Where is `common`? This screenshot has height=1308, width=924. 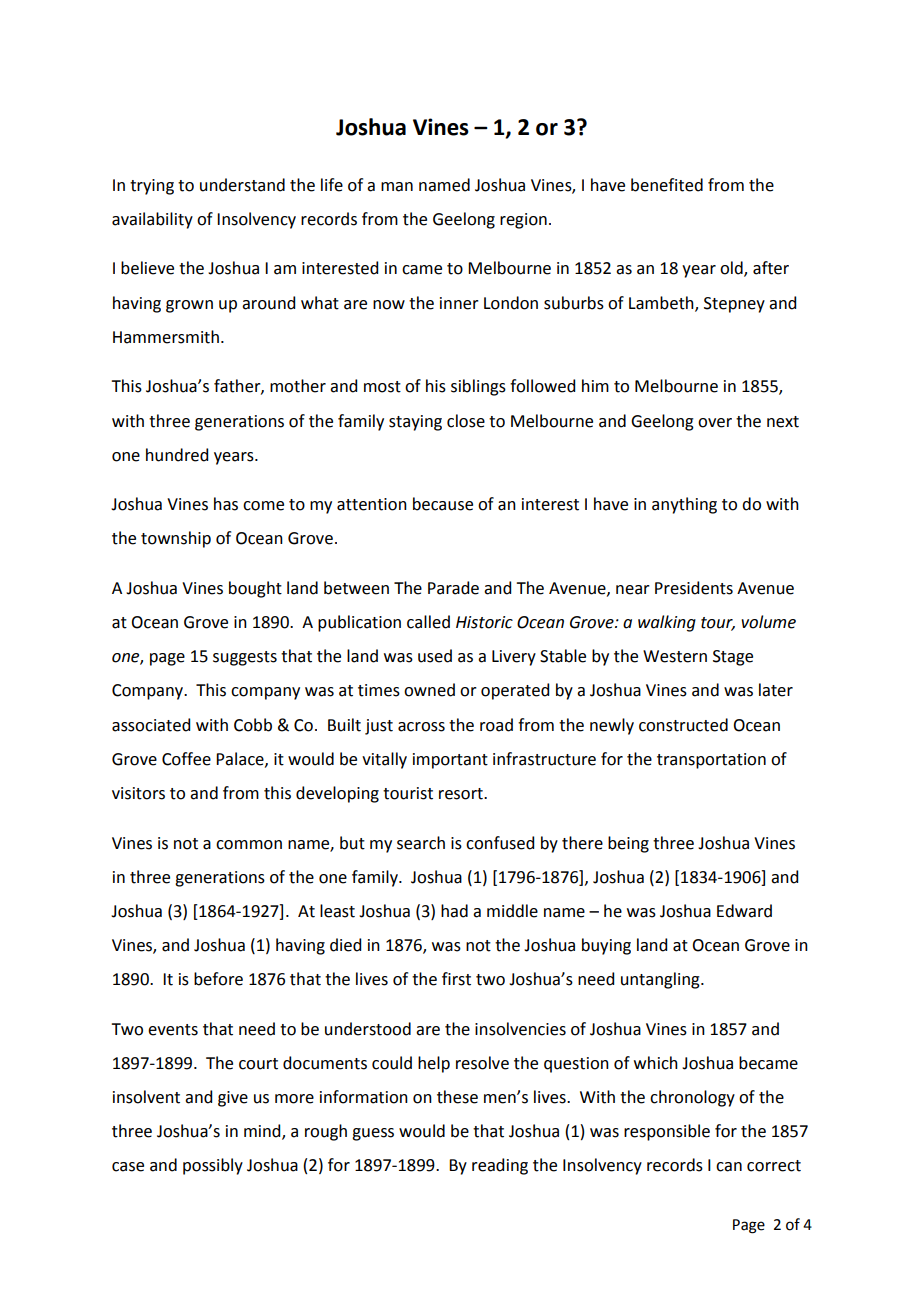 common is located at coordinates (249, 845).
